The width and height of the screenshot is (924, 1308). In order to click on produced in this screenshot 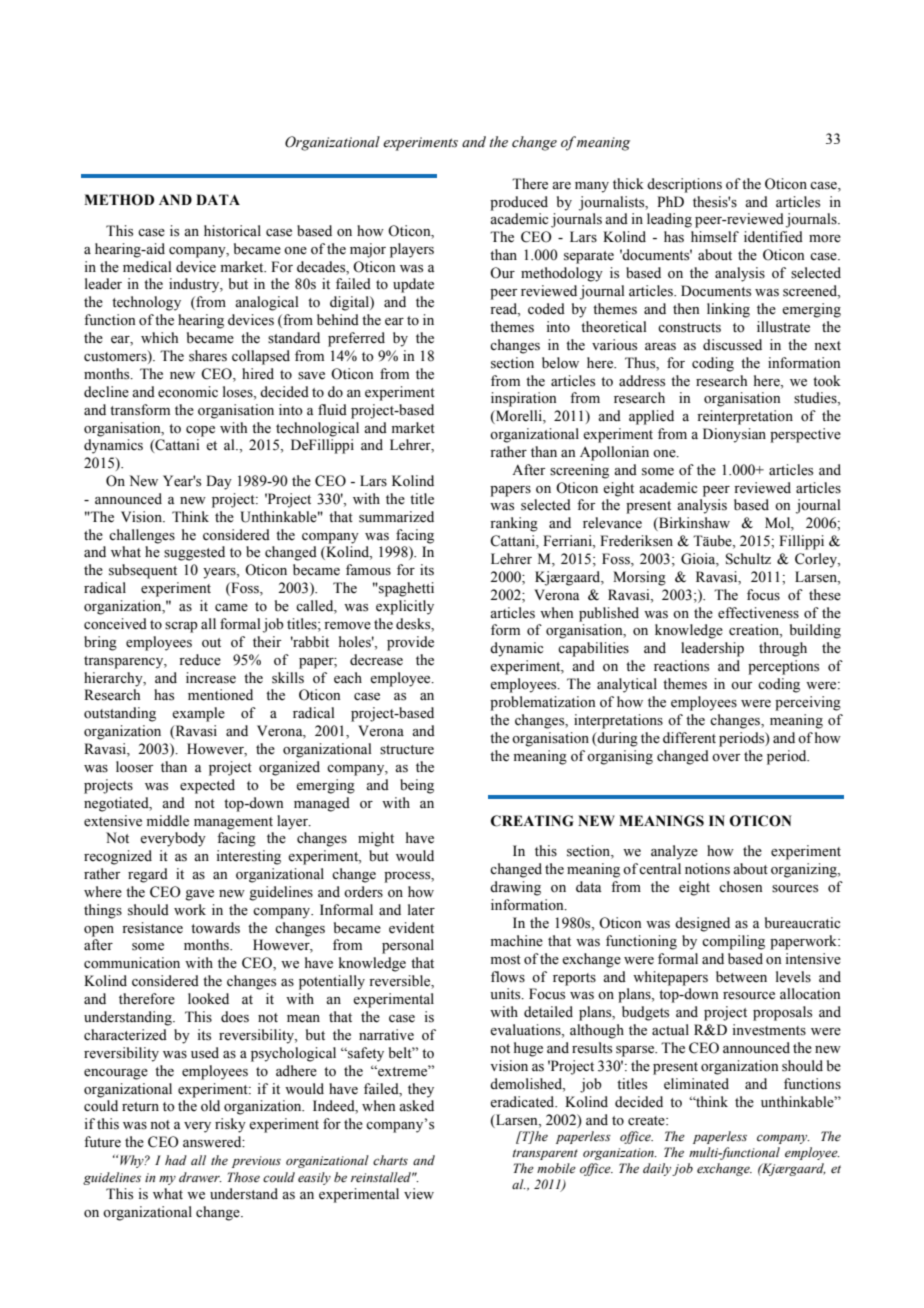, I will do `click(519, 203)`.
